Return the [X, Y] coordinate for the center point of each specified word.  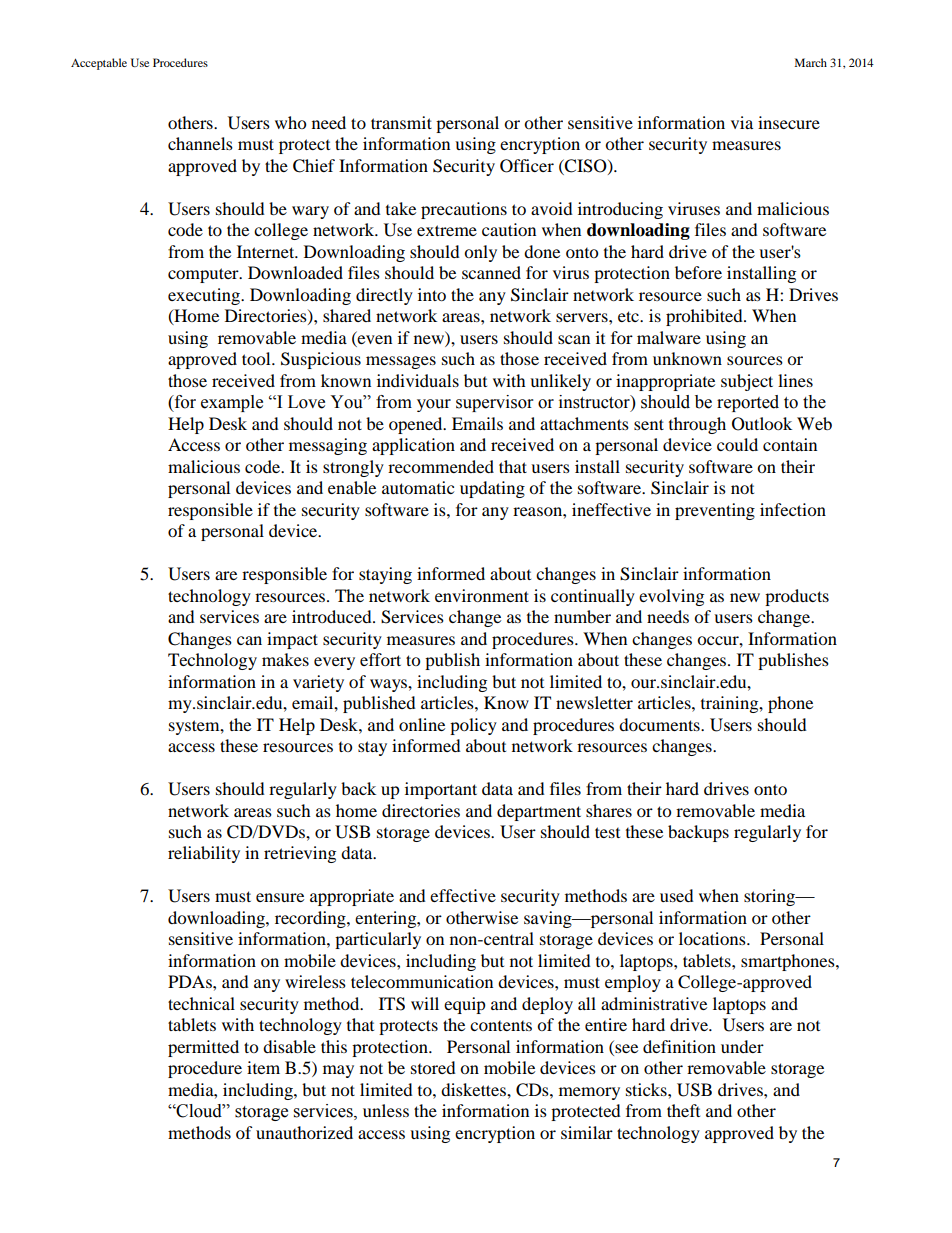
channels [200, 143]
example [232, 403]
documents [660, 724]
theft [683, 1110]
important [441, 790]
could [737, 444]
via [742, 122]
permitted [203, 1048]
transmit [401, 122]
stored [433, 1067]
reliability [204, 854]
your [434, 405]
